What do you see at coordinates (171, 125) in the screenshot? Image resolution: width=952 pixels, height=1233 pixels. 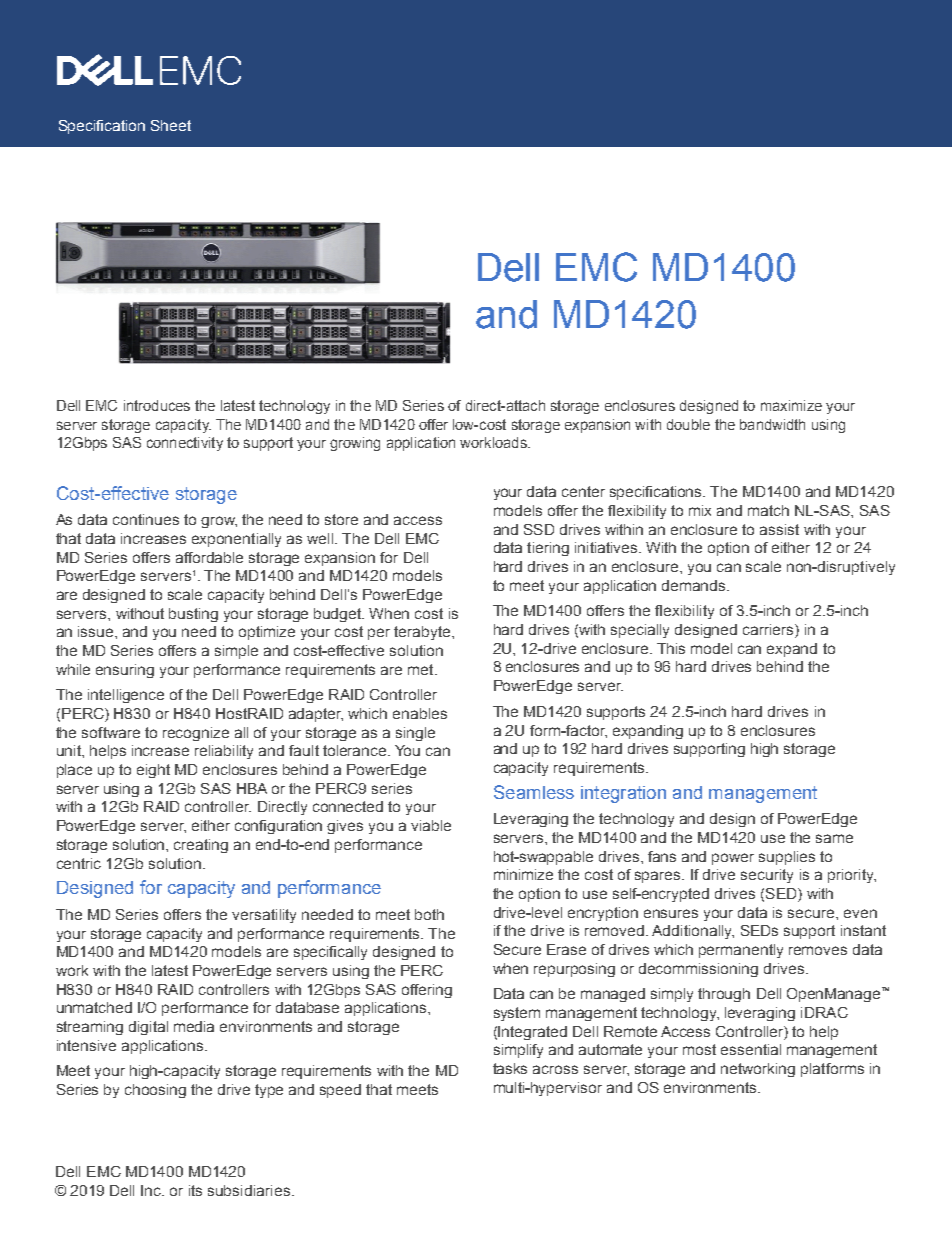 I see `Sheet` at bounding box center [171, 125].
